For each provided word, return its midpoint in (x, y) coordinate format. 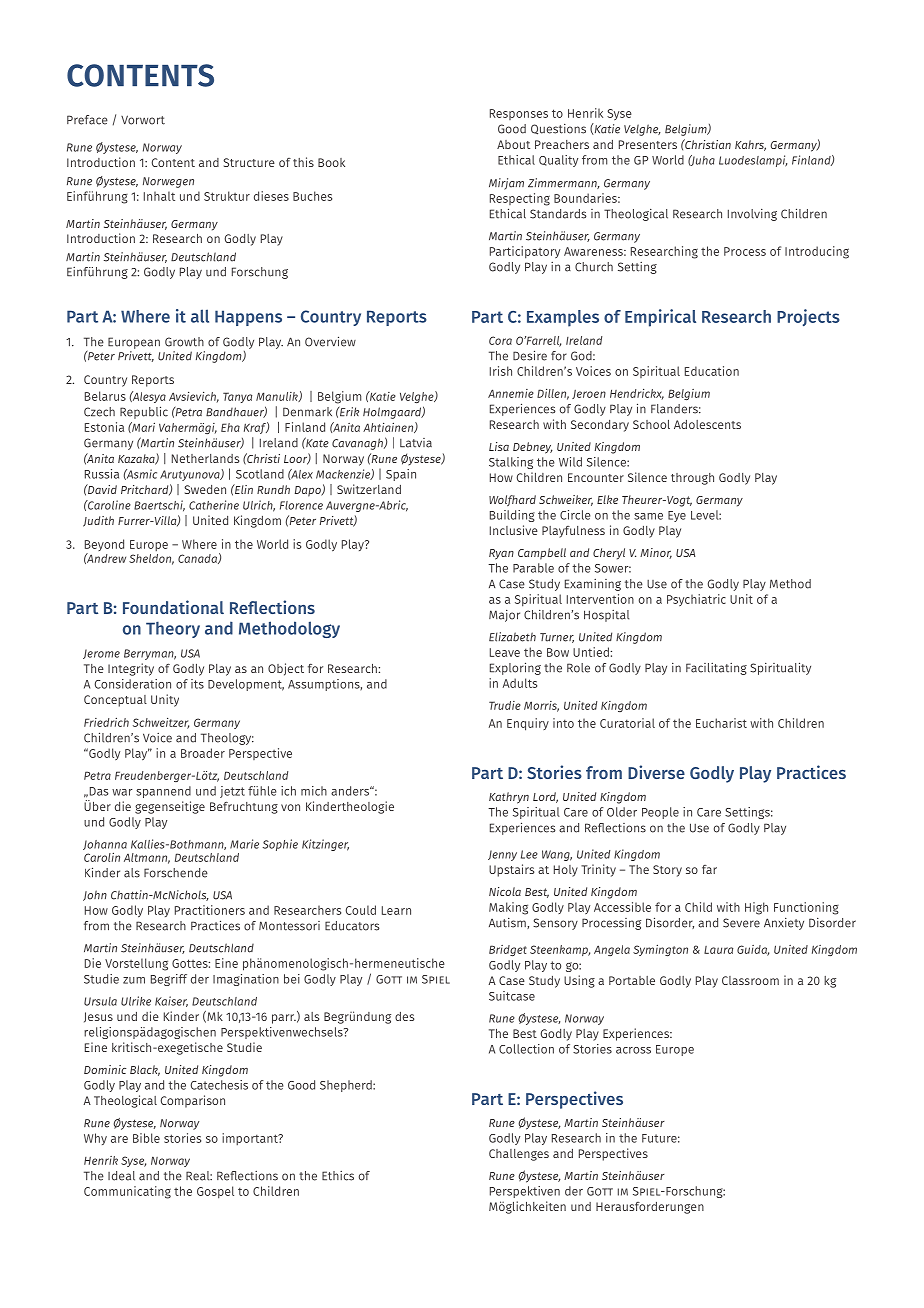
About (513, 144)
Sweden (205, 489)
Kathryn (509, 798)
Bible (146, 1138)
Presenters (648, 144)
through (692, 479)
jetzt (232, 792)
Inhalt (159, 196)
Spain (401, 475)
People (660, 813)
